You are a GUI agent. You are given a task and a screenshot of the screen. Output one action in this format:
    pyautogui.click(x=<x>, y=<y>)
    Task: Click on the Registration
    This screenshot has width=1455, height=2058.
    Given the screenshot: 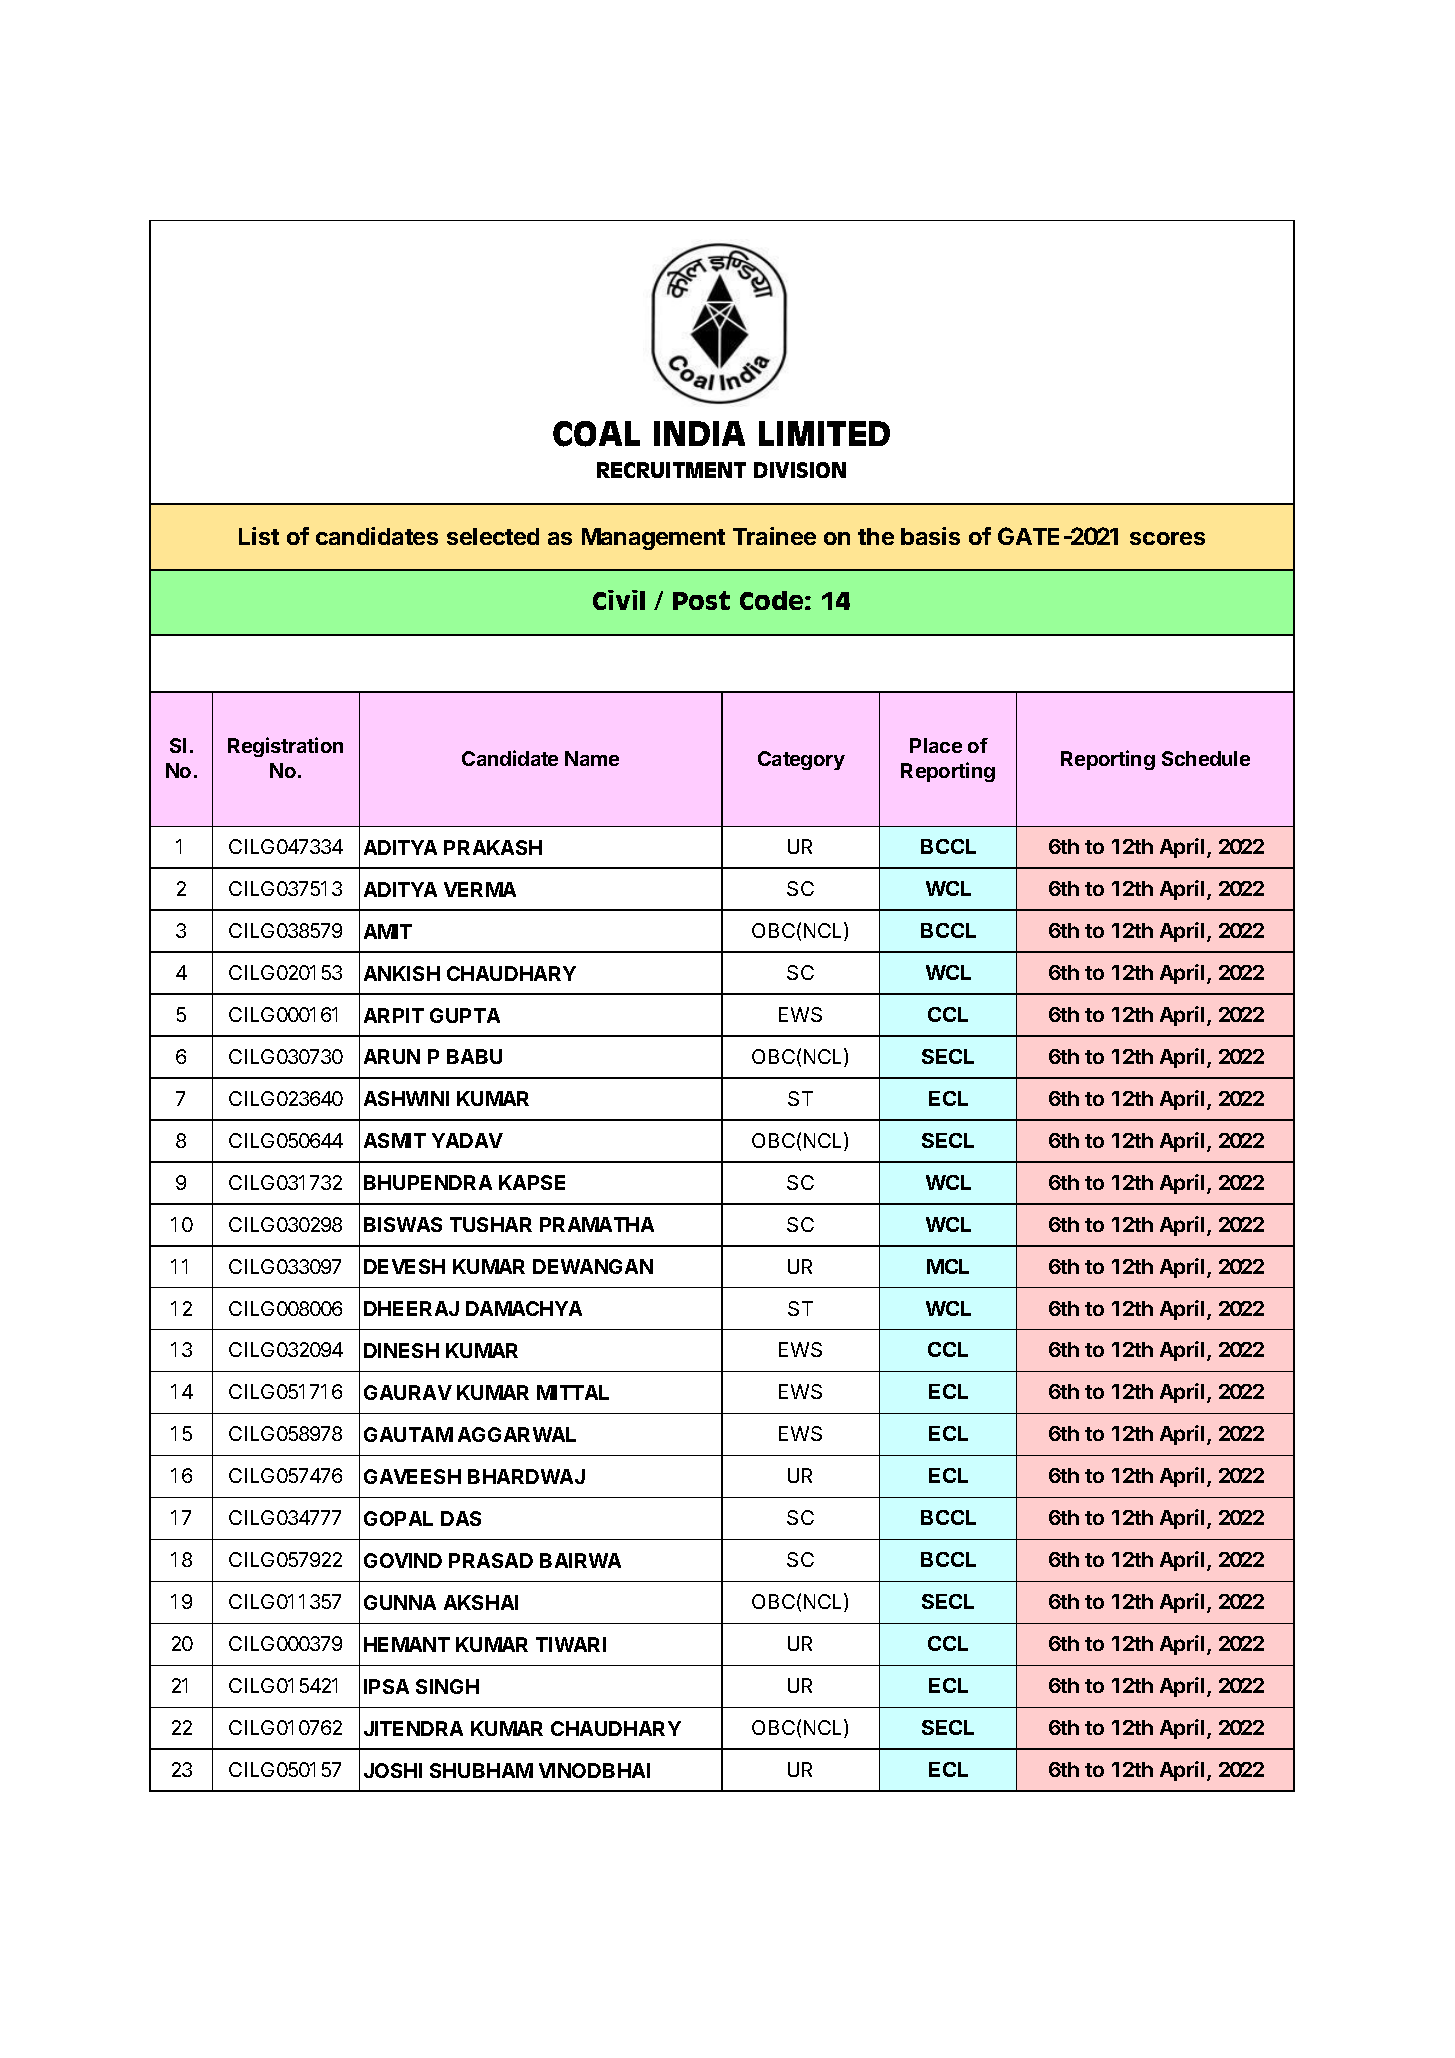 What is the action you would take?
    pyautogui.click(x=285, y=747)
